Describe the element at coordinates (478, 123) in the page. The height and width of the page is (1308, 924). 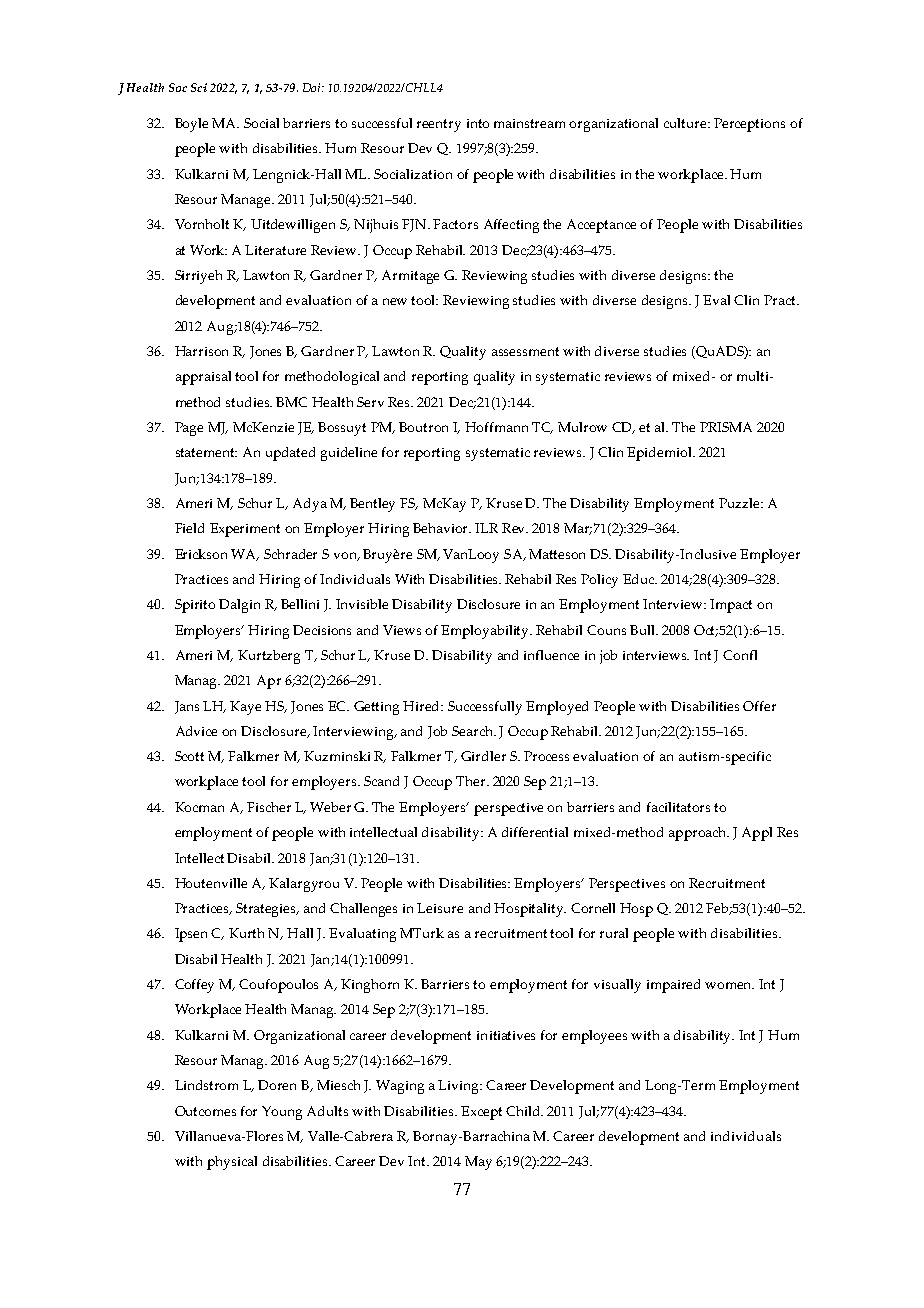
I see `into` at that location.
